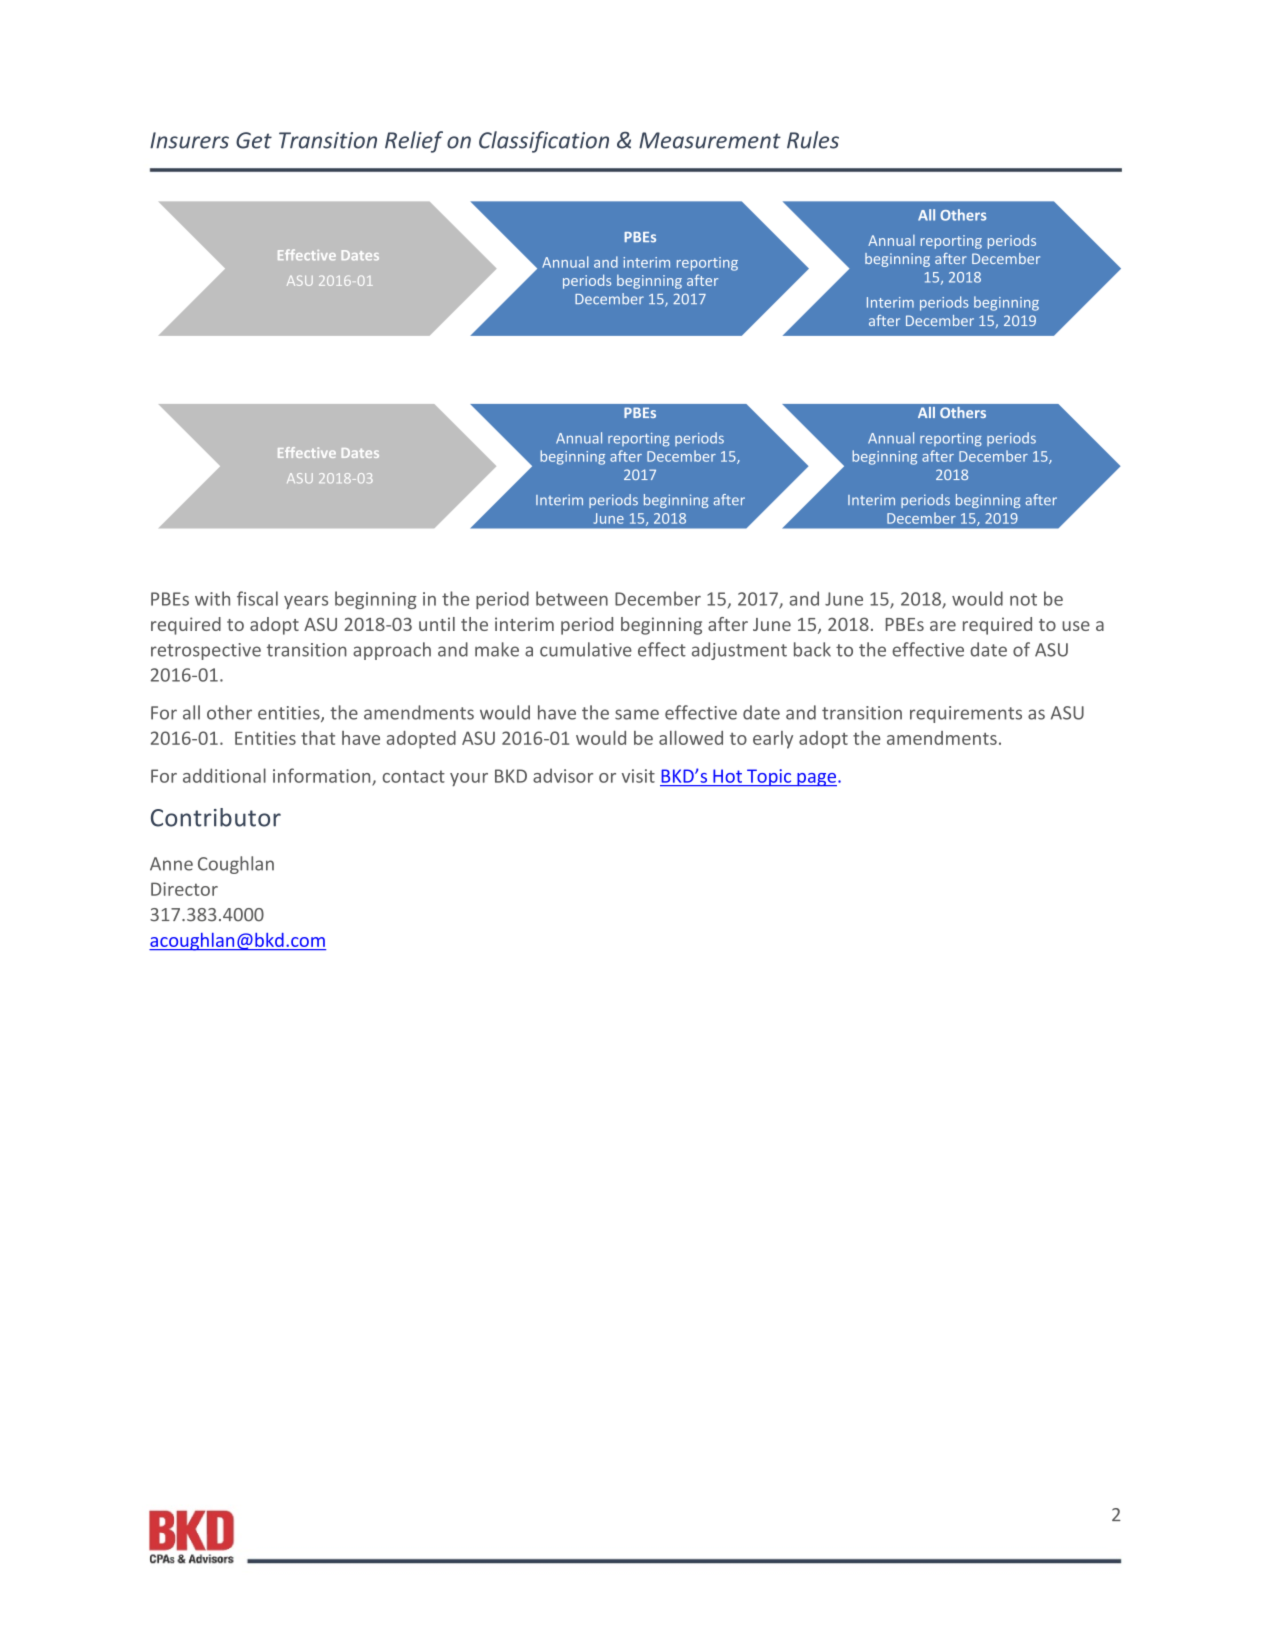 The width and height of the document is (1271, 1644). I want to click on Classification, so click(544, 142).
